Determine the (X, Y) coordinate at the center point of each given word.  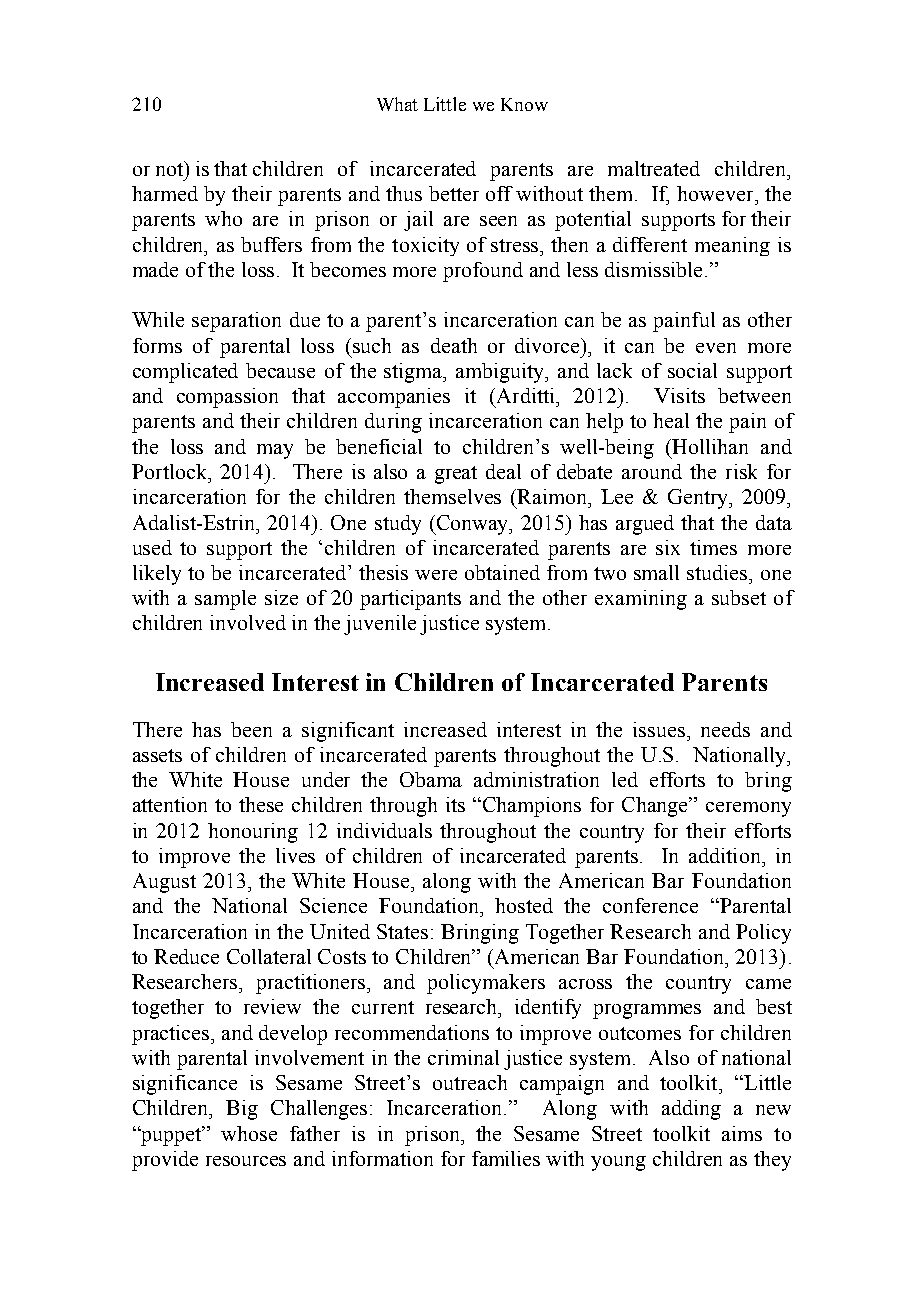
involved (248, 622)
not (171, 168)
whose (249, 1133)
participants (410, 600)
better (454, 193)
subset (739, 597)
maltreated (654, 168)
